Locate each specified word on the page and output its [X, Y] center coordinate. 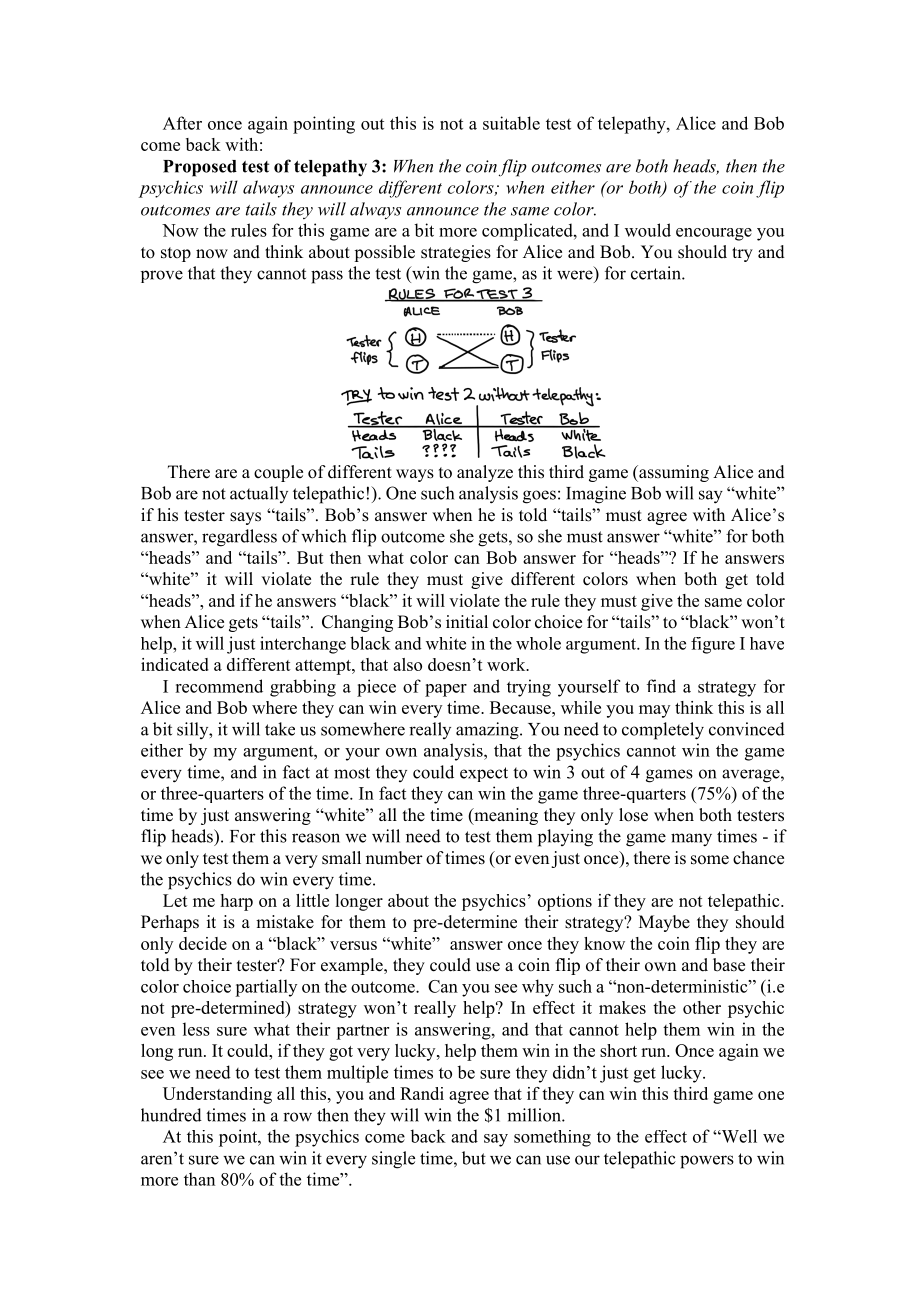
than [199, 1179]
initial [467, 621]
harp [237, 902]
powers [707, 1162]
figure [713, 645]
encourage [714, 234]
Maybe [664, 923]
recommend [219, 686]
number [394, 858]
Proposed [200, 168]
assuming [673, 473]
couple [278, 473]
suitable [511, 123]
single [393, 1160]
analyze [485, 473]
